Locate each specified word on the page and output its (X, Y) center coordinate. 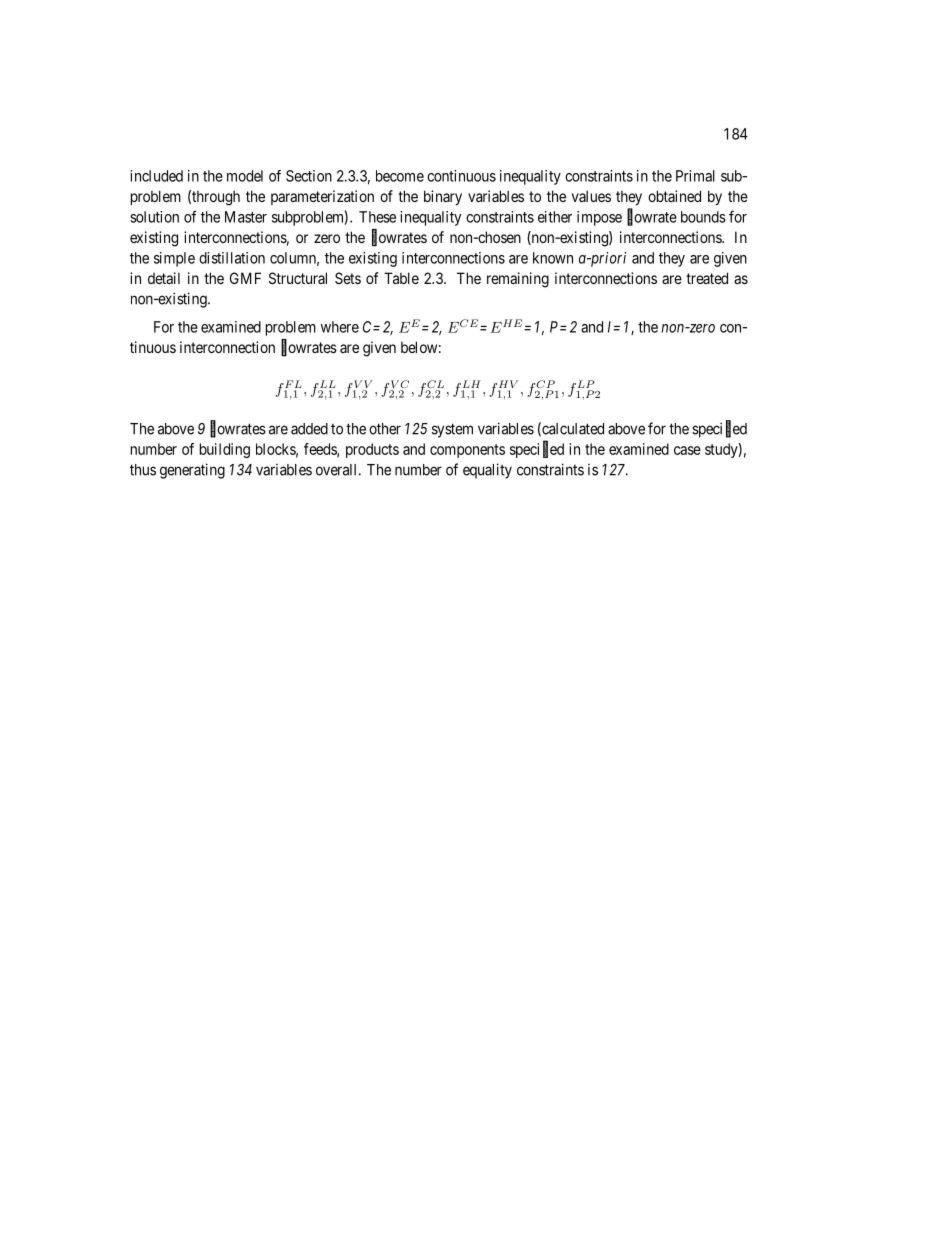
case (687, 450)
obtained (674, 196)
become (400, 176)
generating (192, 471)
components (467, 451)
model (245, 176)
